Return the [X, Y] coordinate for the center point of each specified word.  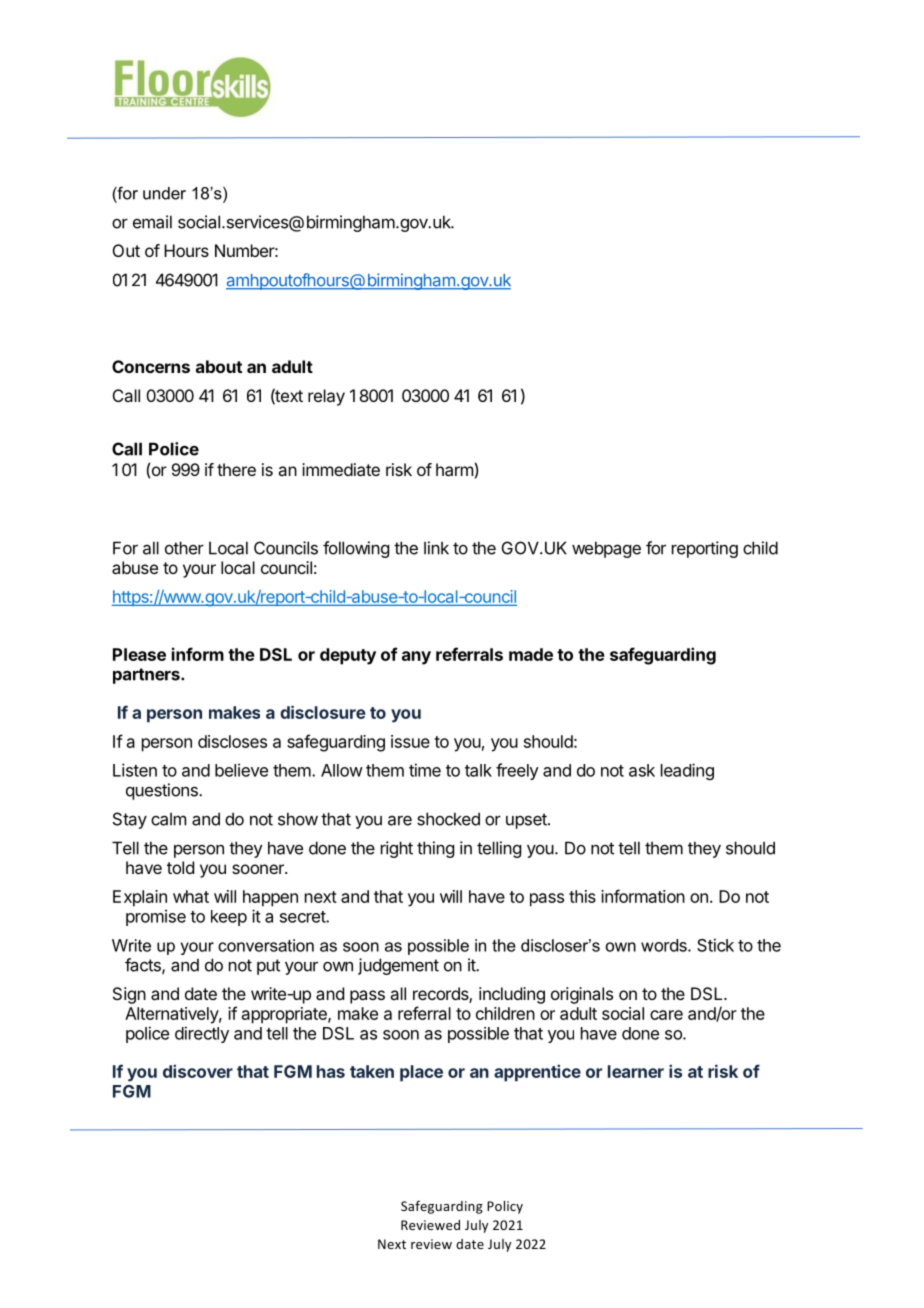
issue [410, 741]
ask [642, 770]
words [665, 945]
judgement [398, 966]
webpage [606, 549]
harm [454, 469]
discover [198, 1071]
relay [326, 397]
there [236, 469]
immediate [341, 469]
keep [229, 918]
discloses [232, 741]
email [152, 222]
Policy [505, 1207]
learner [636, 1071]
